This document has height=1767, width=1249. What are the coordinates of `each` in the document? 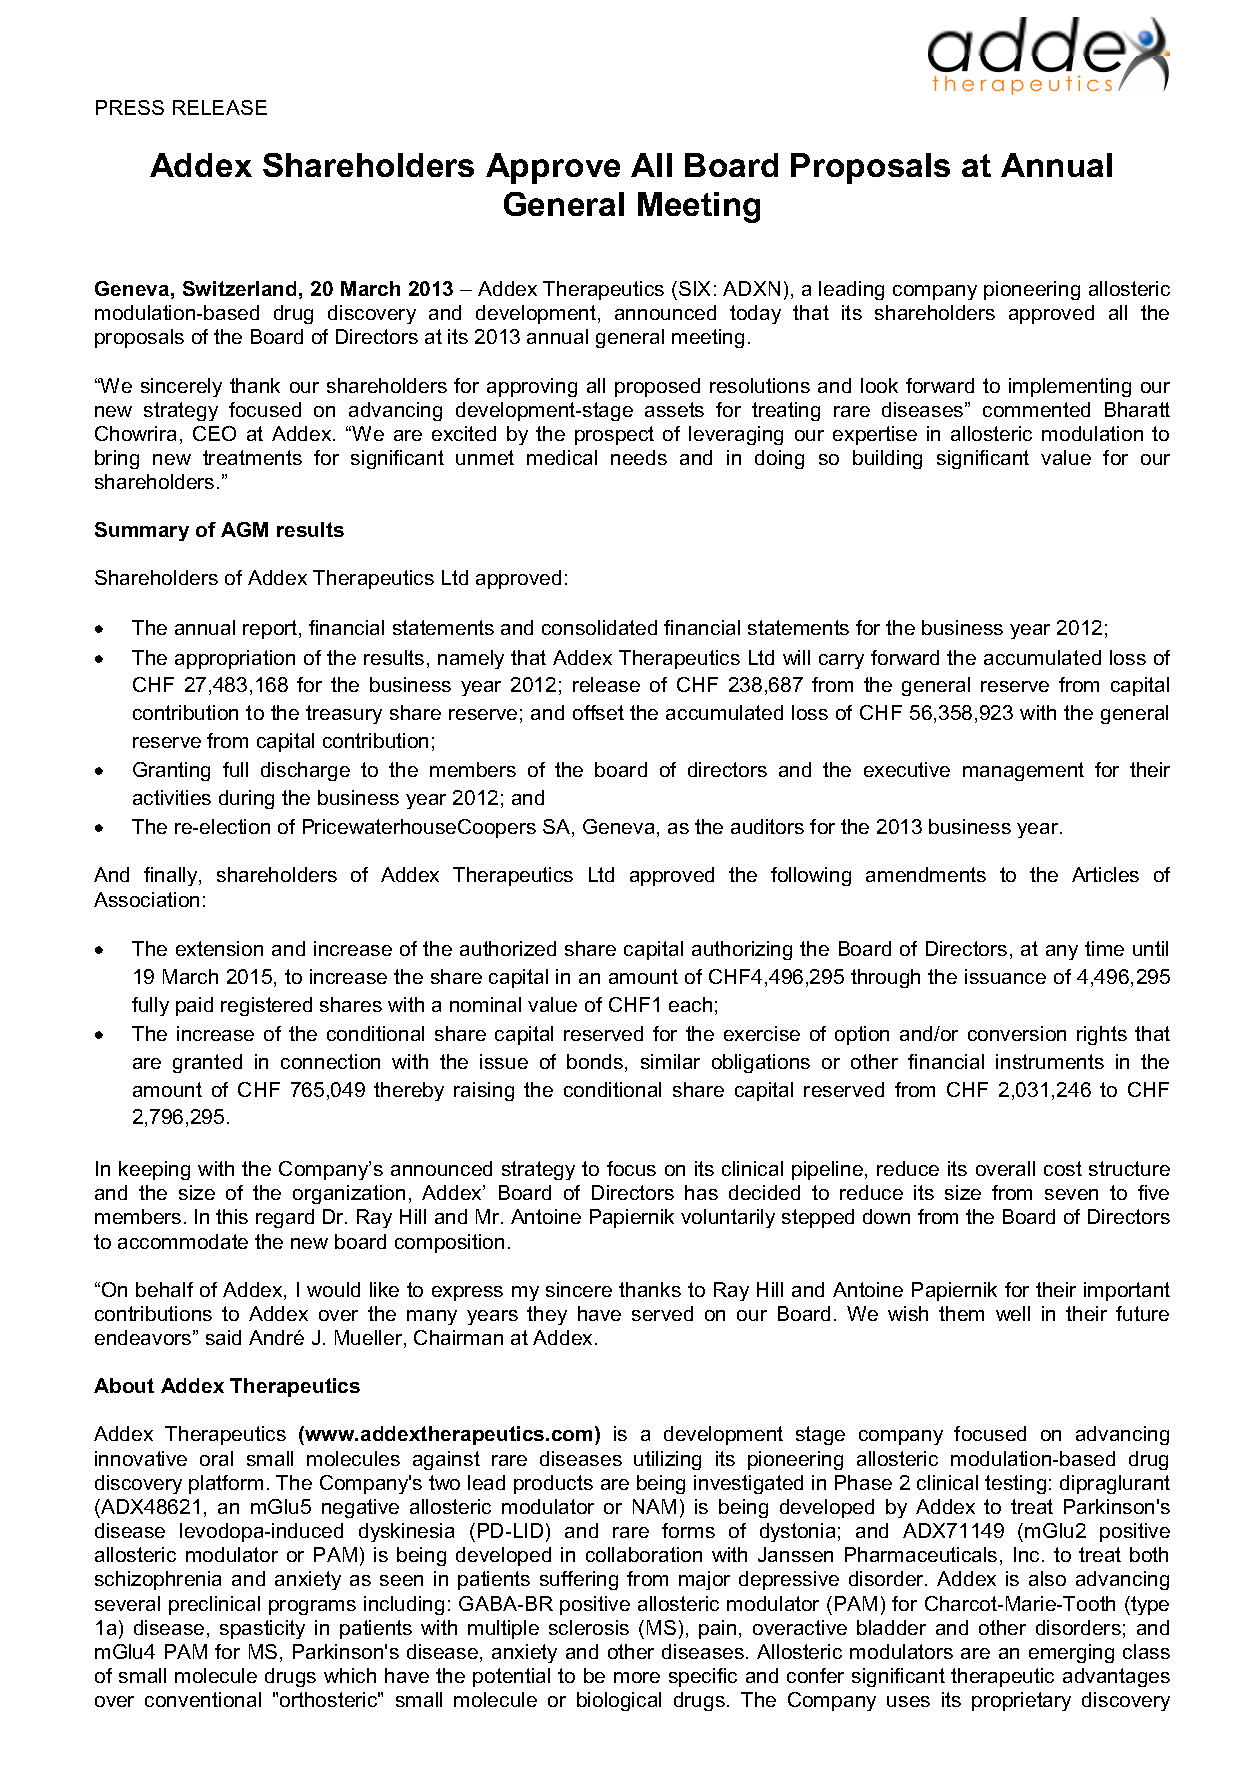 It's located at (690, 1004).
